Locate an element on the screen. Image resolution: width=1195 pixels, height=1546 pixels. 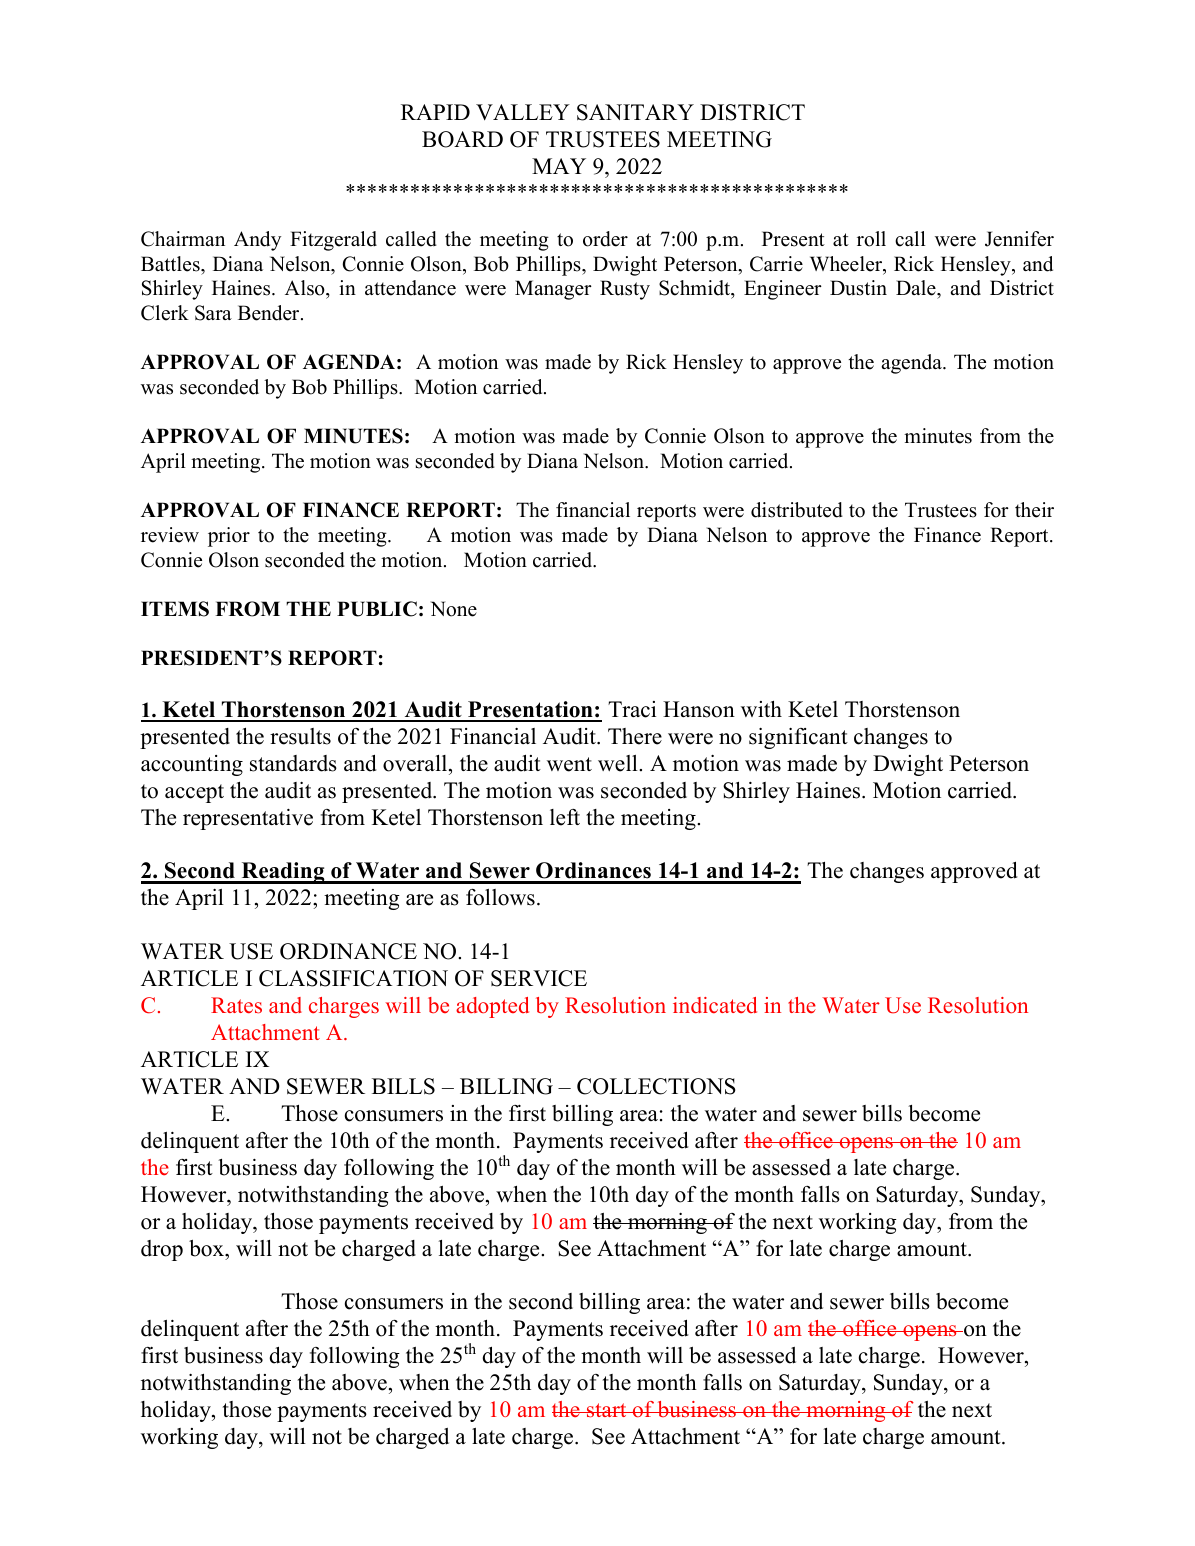
MAY is located at coordinates (559, 166).
